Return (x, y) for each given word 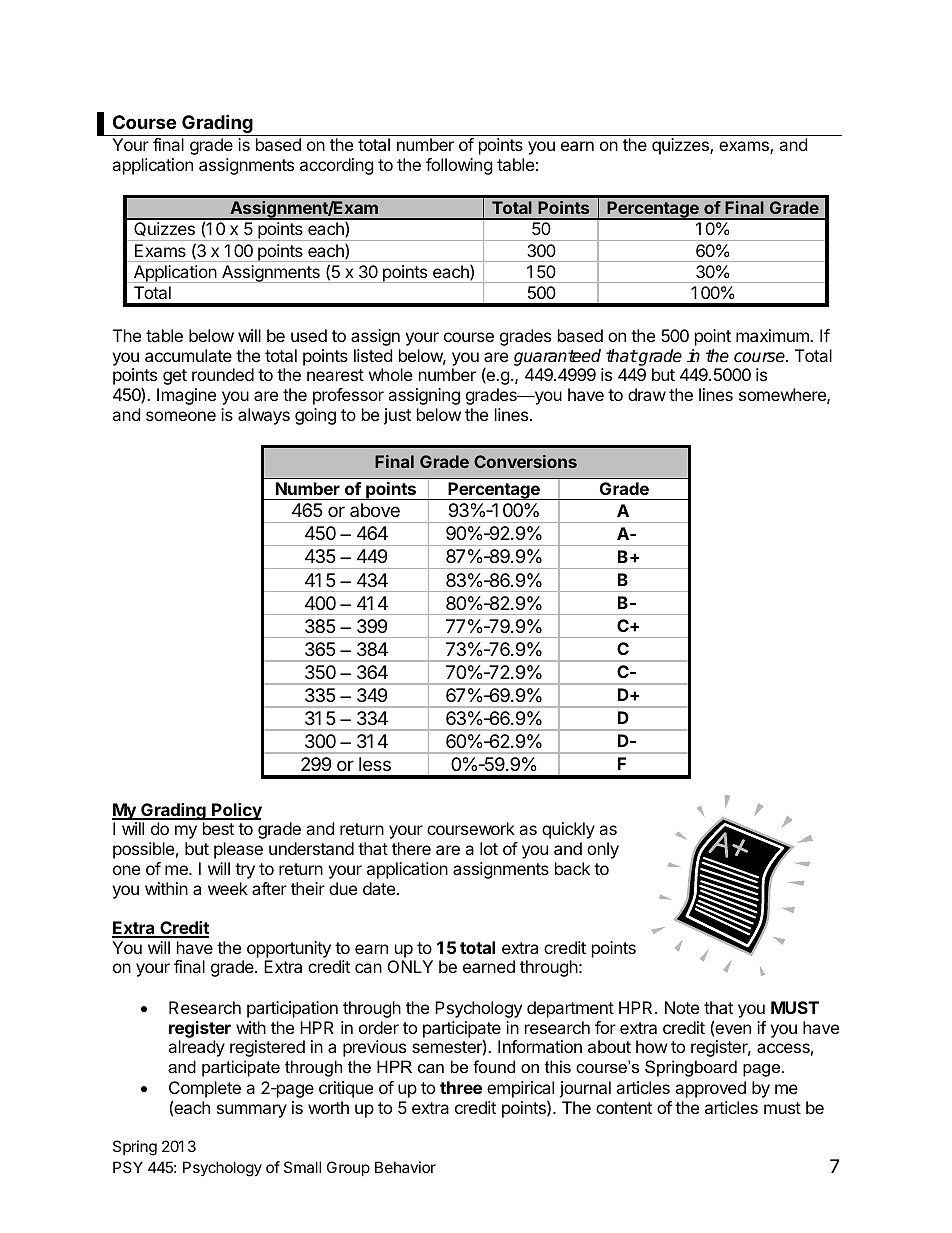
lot (489, 848)
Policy (236, 811)
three (461, 1087)
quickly (568, 830)
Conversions (525, 461)
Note (682, 1007)
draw (647, 394)
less (375, 764)
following (459, 166)
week (228, 888)
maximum (773, 335)
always (264, 416)
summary (252, 1111)
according (337, 166)
